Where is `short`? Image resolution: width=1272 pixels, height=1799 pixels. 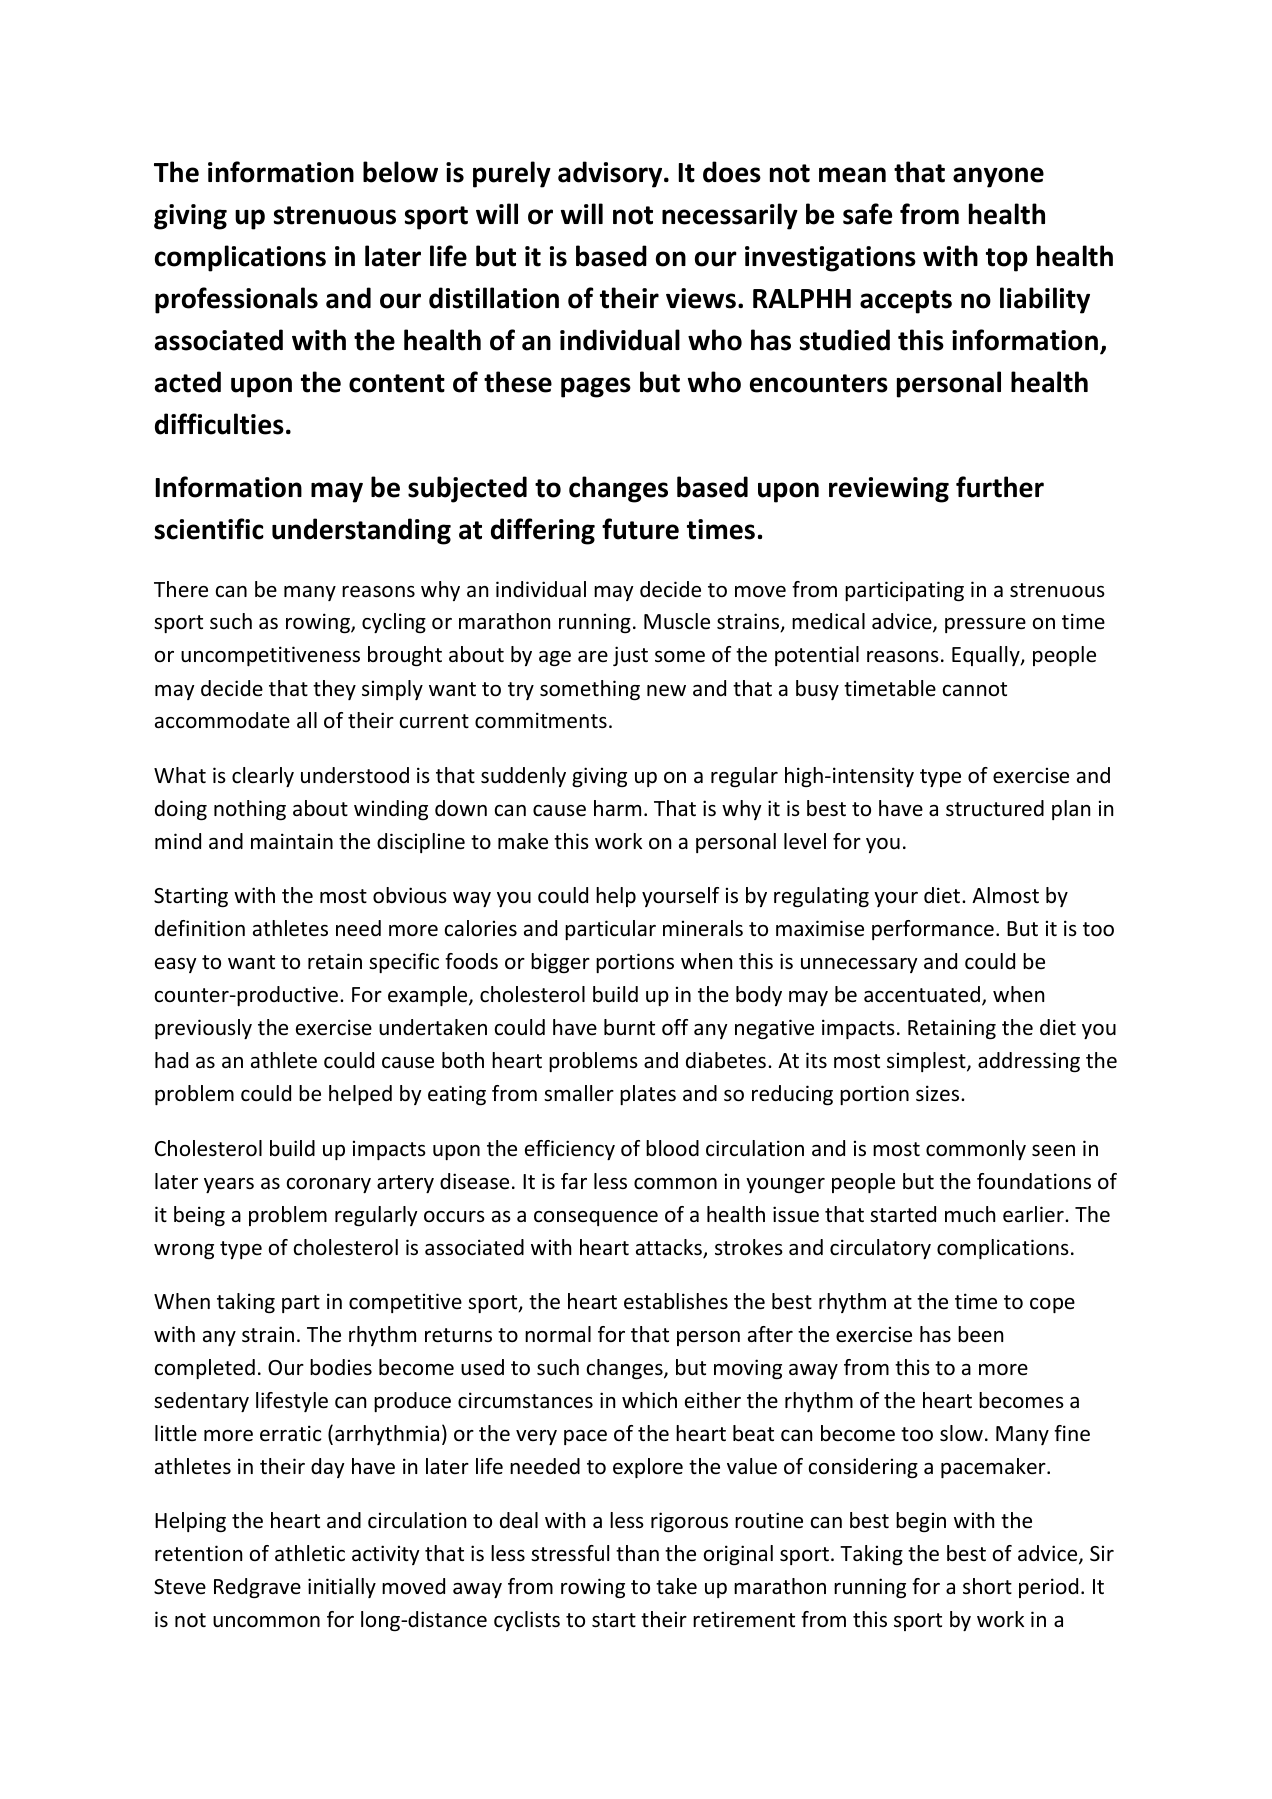 short is located at coordinates (987, 1586).
